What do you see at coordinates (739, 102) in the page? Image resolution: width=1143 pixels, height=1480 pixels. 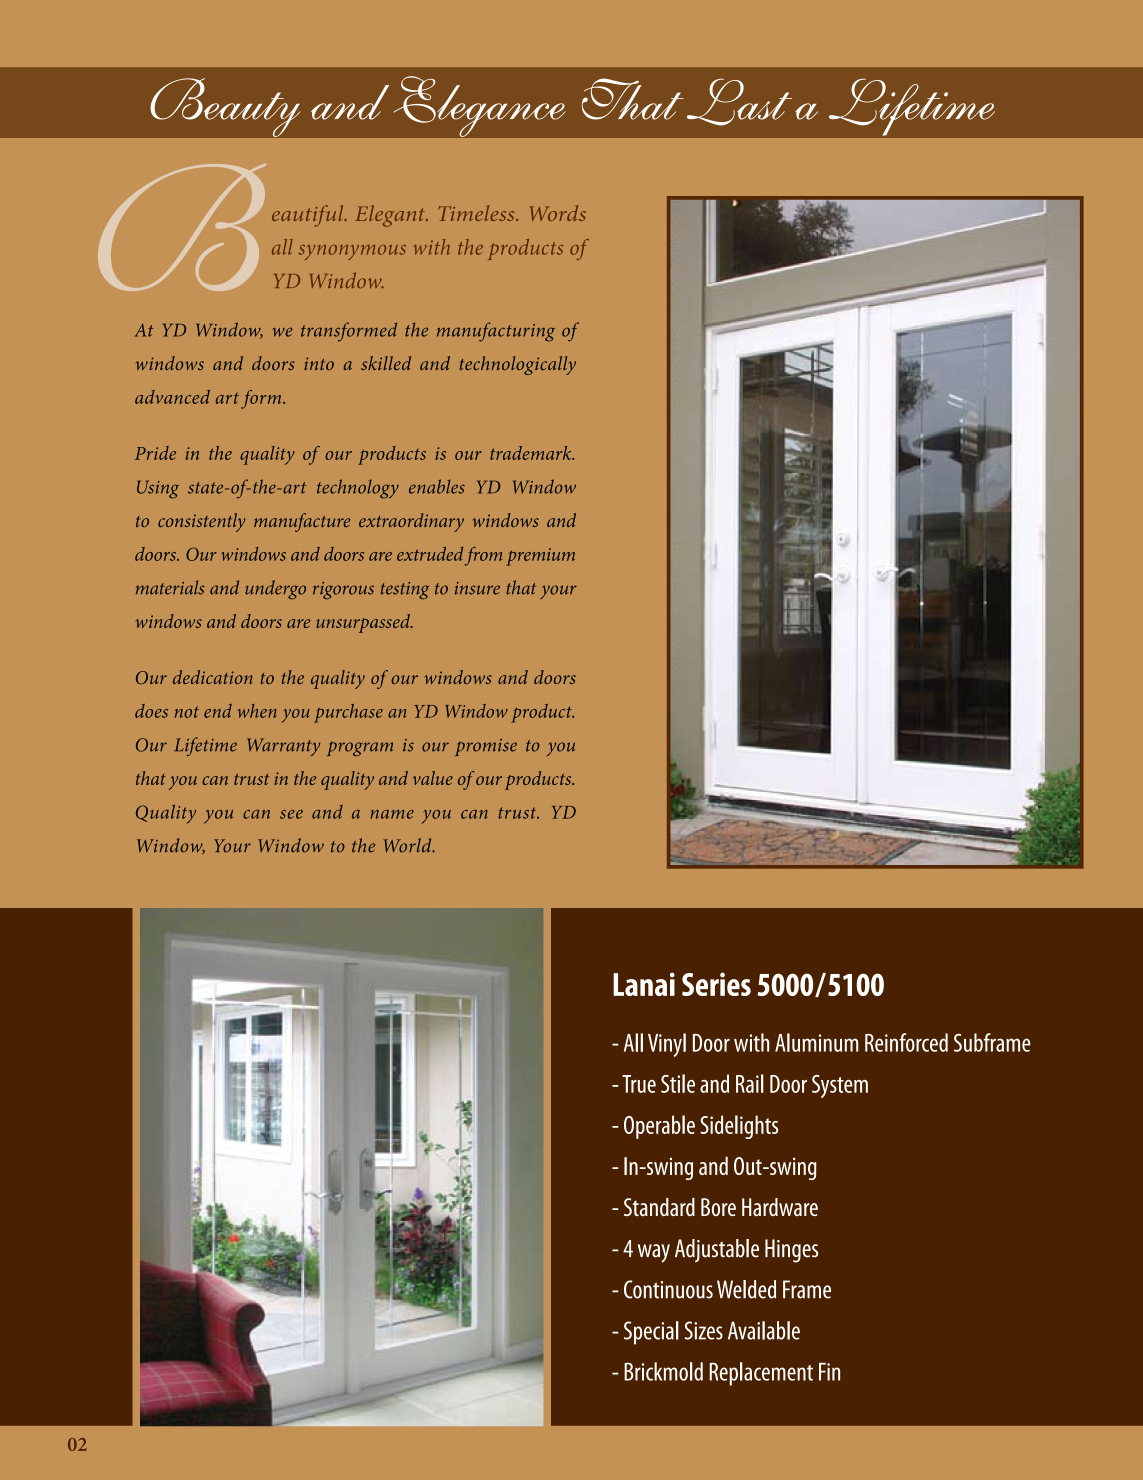 I see `Last` at bounding box center [739, 102].
